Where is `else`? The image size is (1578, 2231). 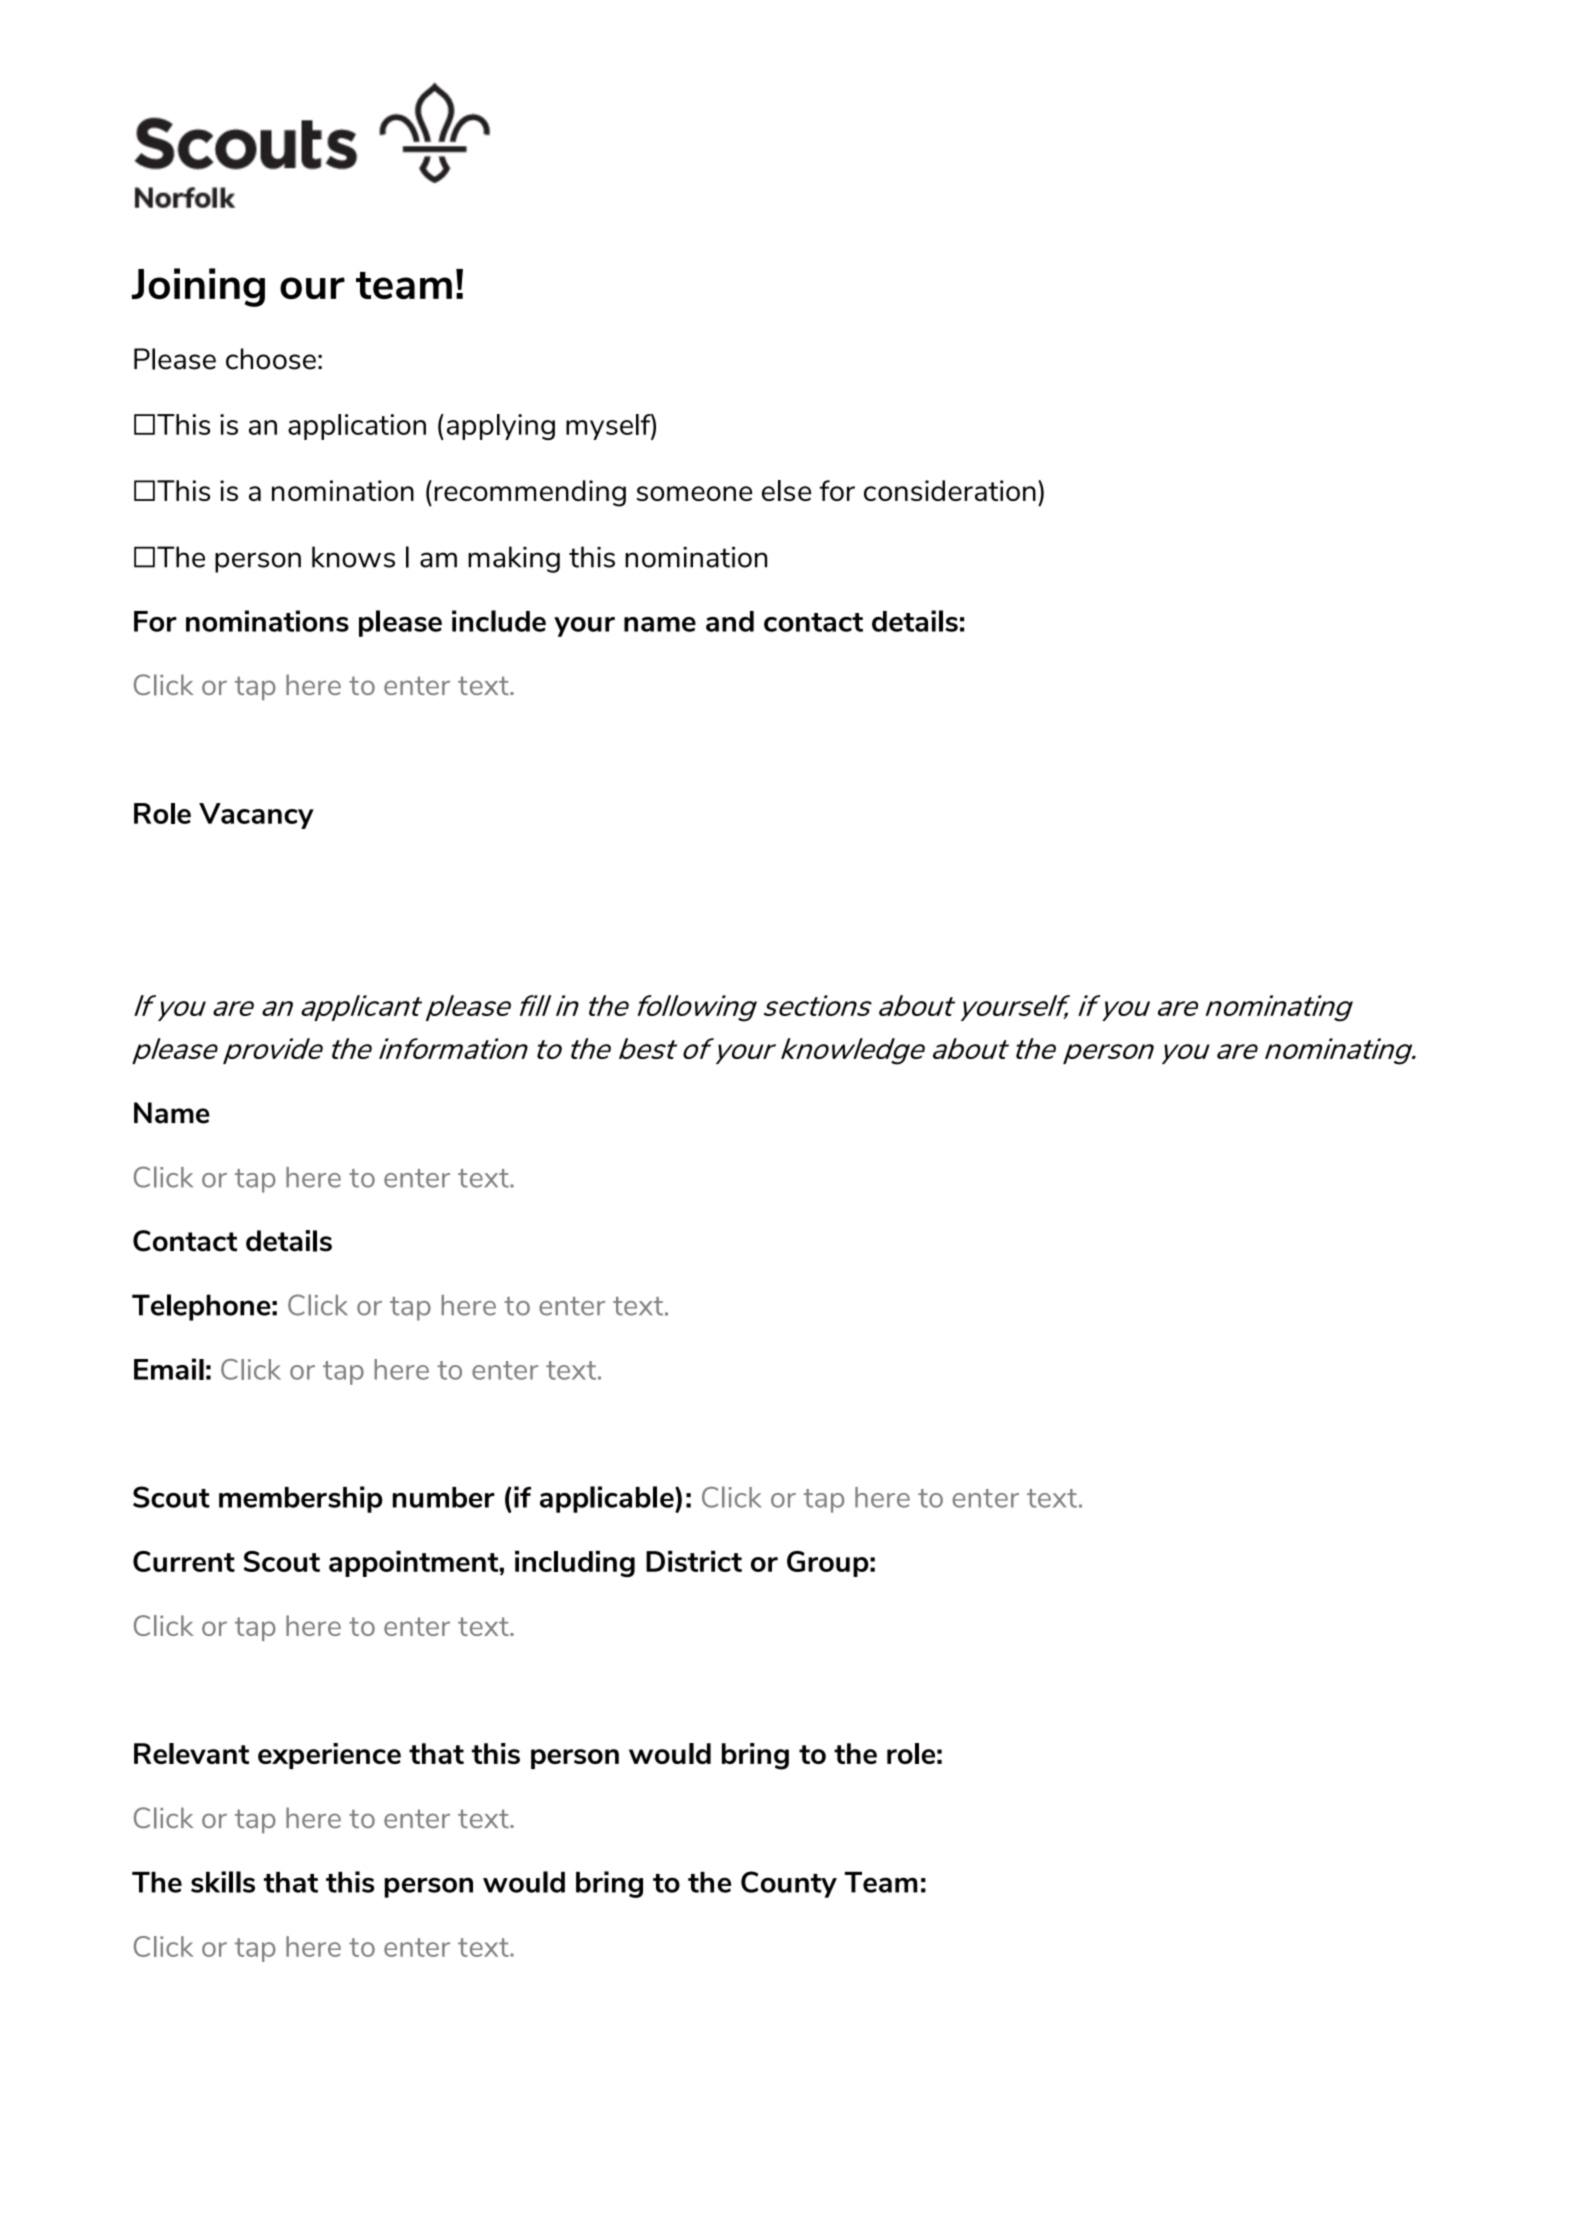 else is located at coordinates (786, 490).
